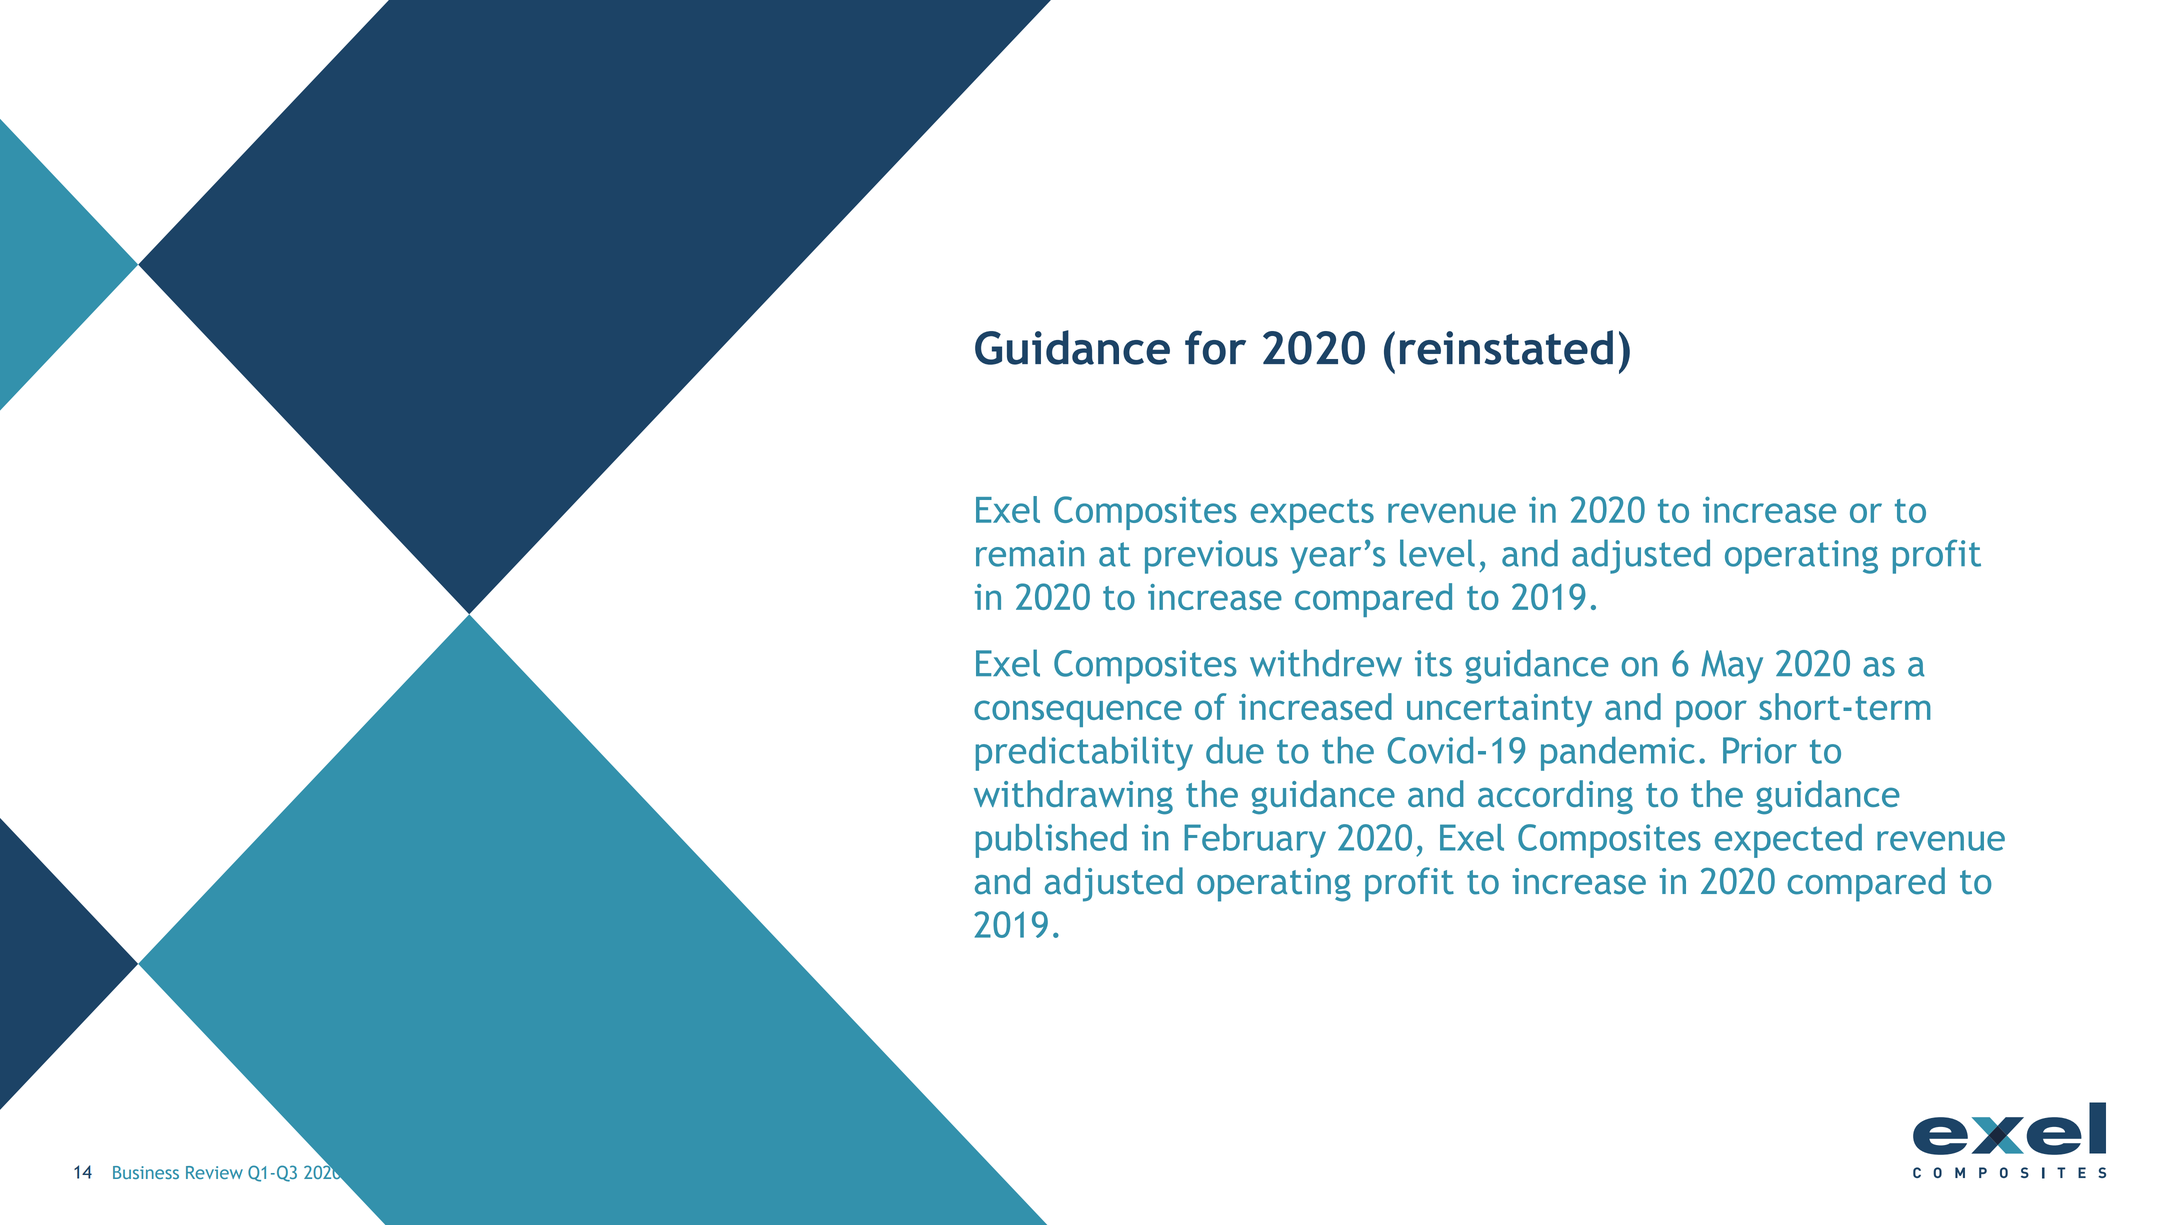 The image size is (2179, 1225). I want to click on Review, so click(214, 1172).
